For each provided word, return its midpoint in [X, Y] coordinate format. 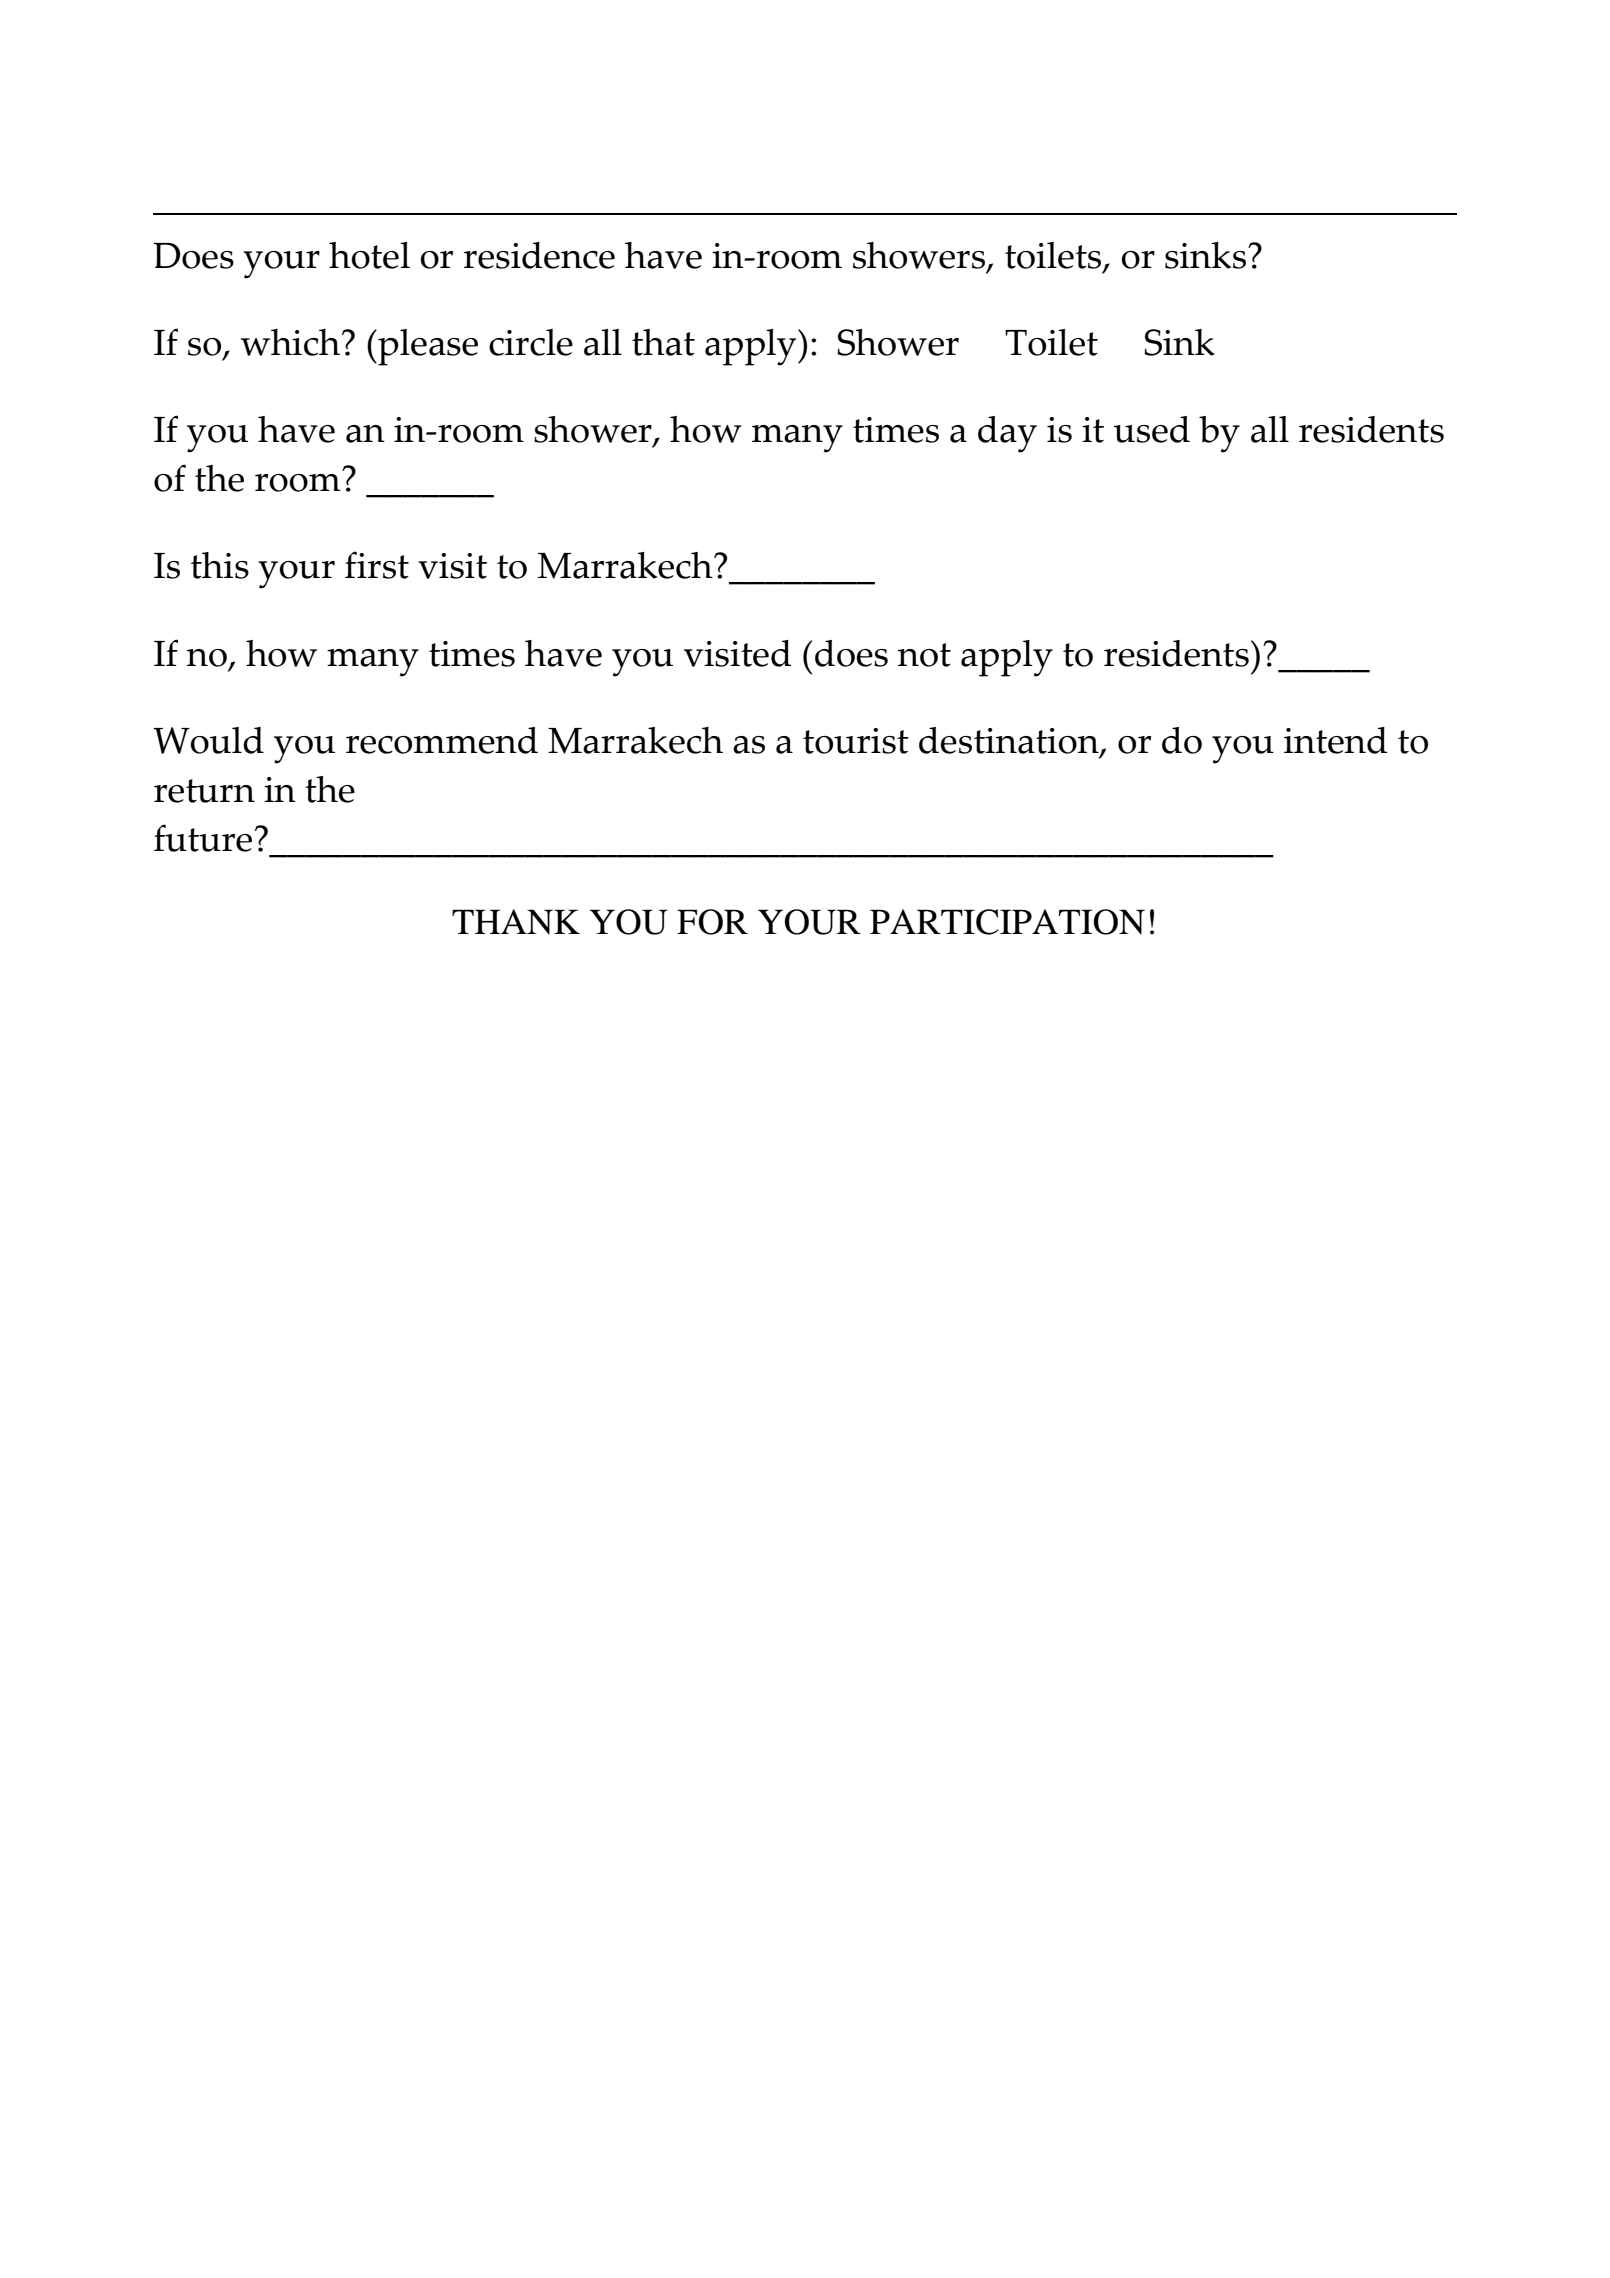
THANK [516, 922]
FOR [712, 922]
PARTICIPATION [1007, 922]
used [1152, 429]
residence [539, 255]
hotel [369, 255]
